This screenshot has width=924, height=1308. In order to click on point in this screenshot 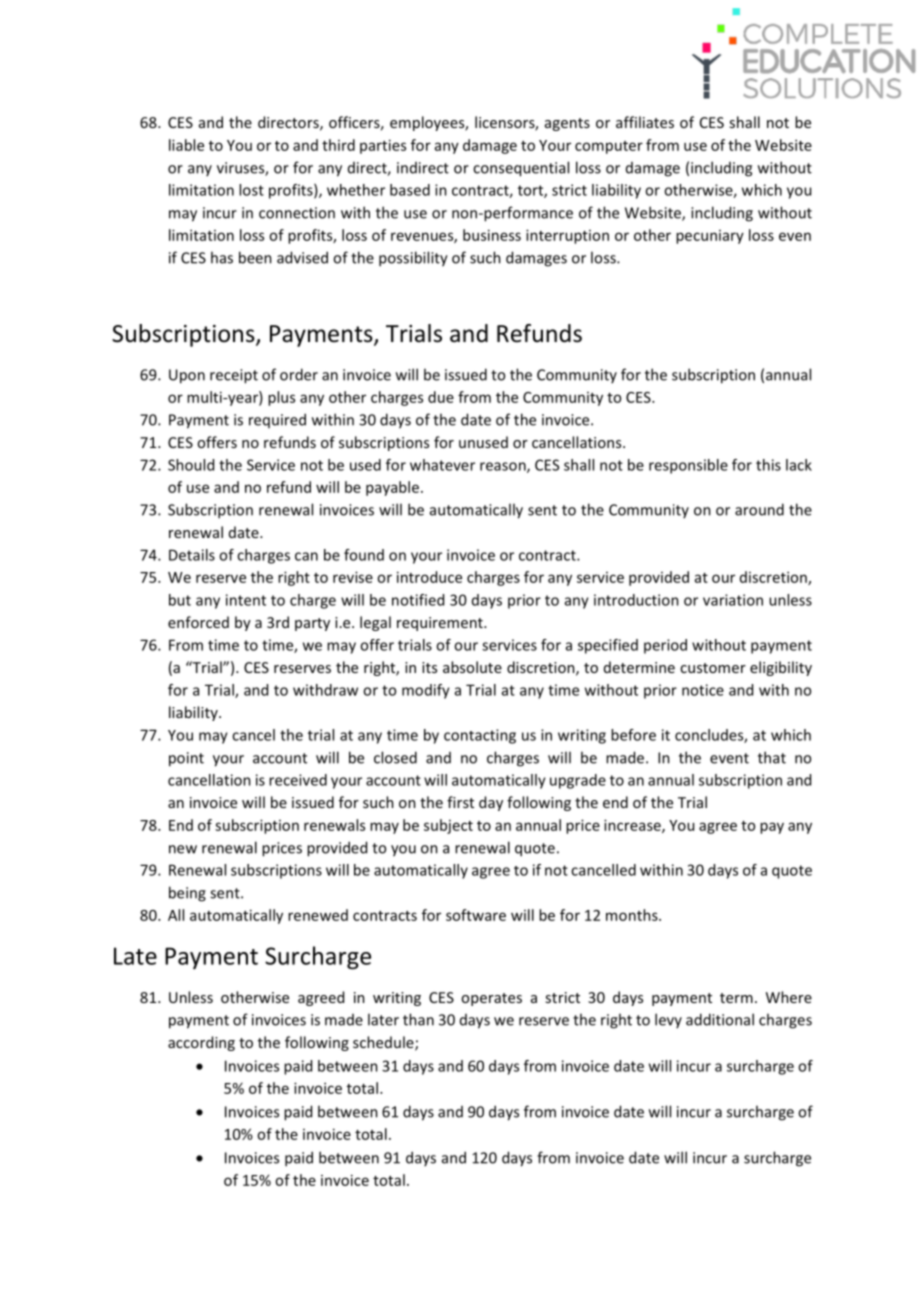, I will do `click(186, 759)`.
